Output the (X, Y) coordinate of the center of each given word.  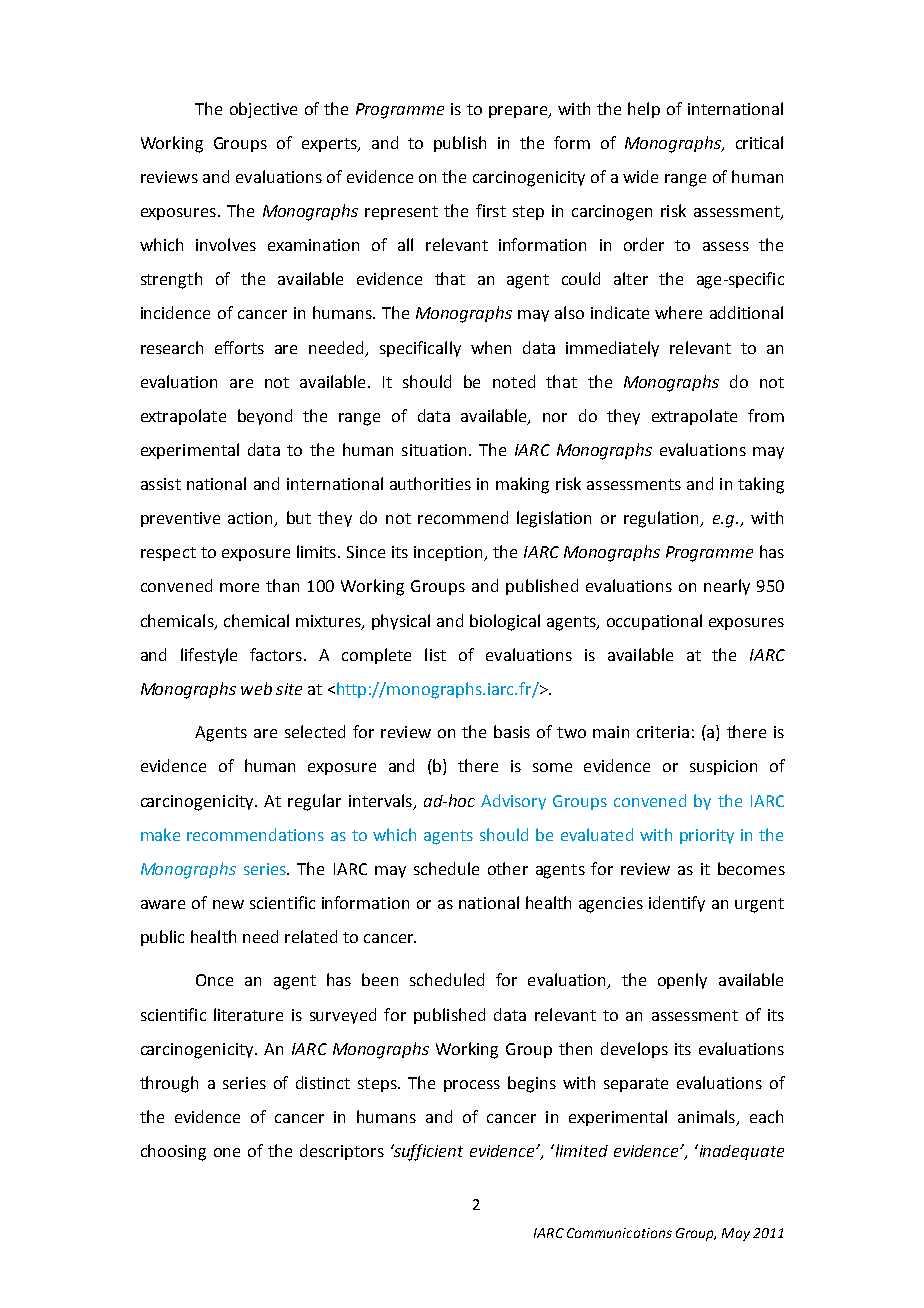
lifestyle (209, 656)
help (644, 110)
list (435, 654)
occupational (654, 622)
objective (263, 110)
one (227, 1152)
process (472, 1086)
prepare (519, 112)
